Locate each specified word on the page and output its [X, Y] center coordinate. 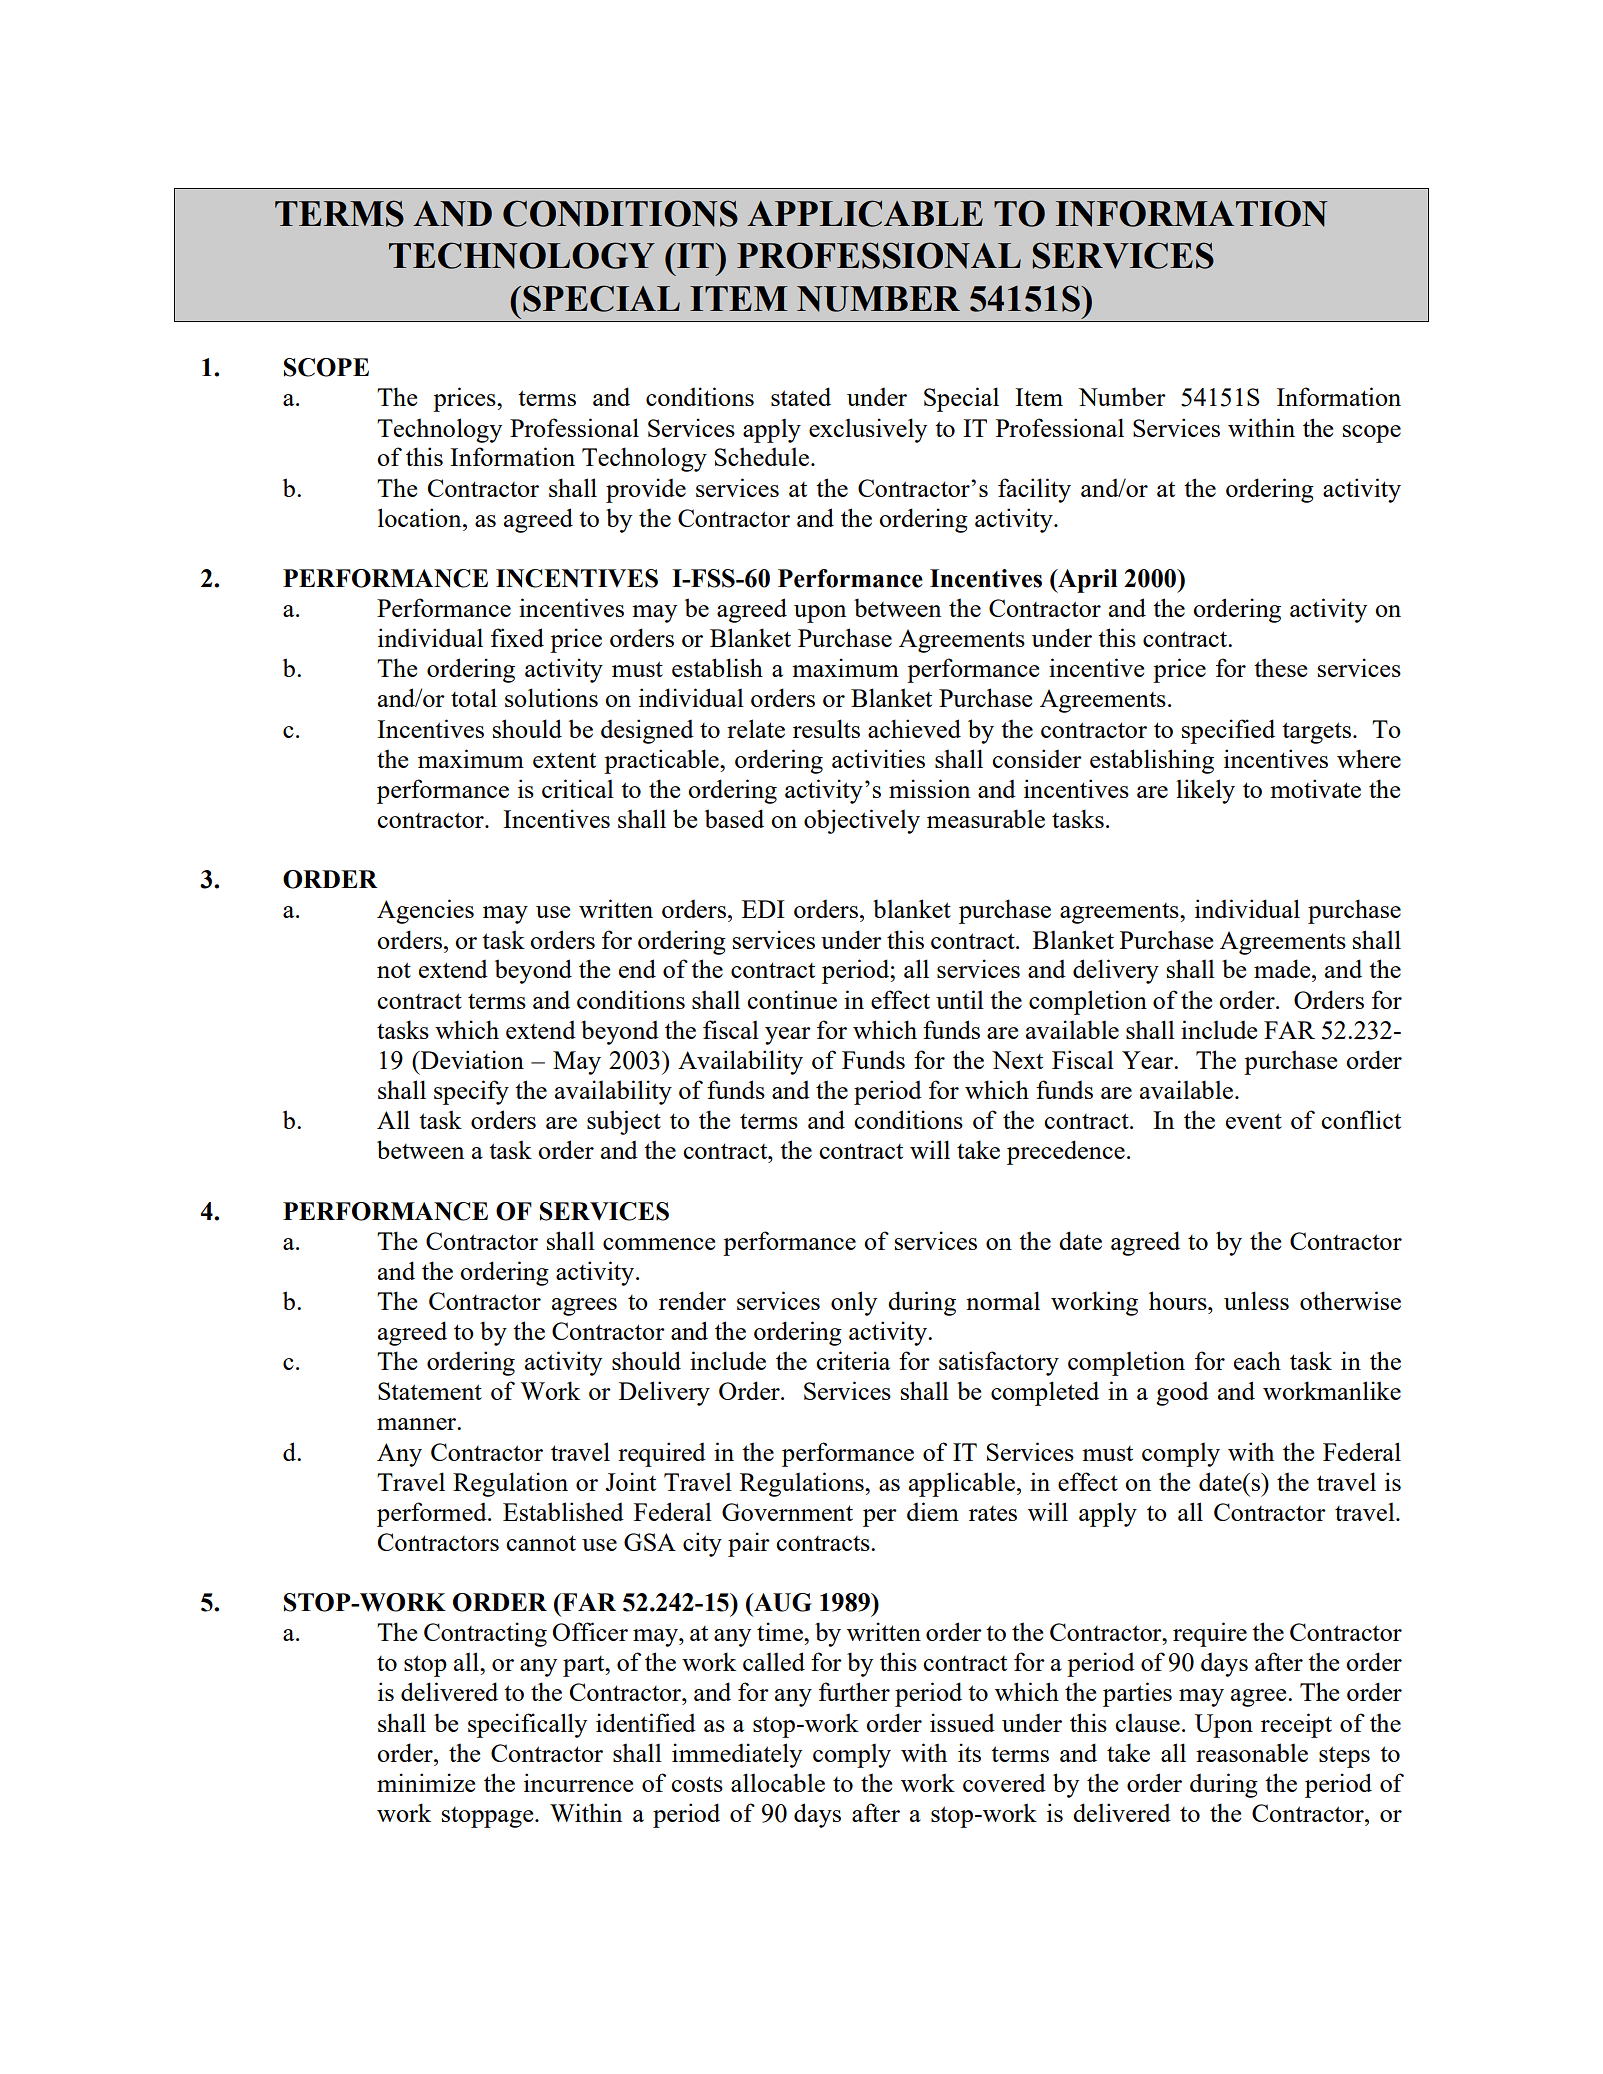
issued [962, 1722]
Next [1017, 1060]
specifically [527, 1725]
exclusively [868, 430]
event [1254, 1121]
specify [471, 1092]
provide [646, 490]
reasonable [1252, 1752]
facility [1034, 490]
